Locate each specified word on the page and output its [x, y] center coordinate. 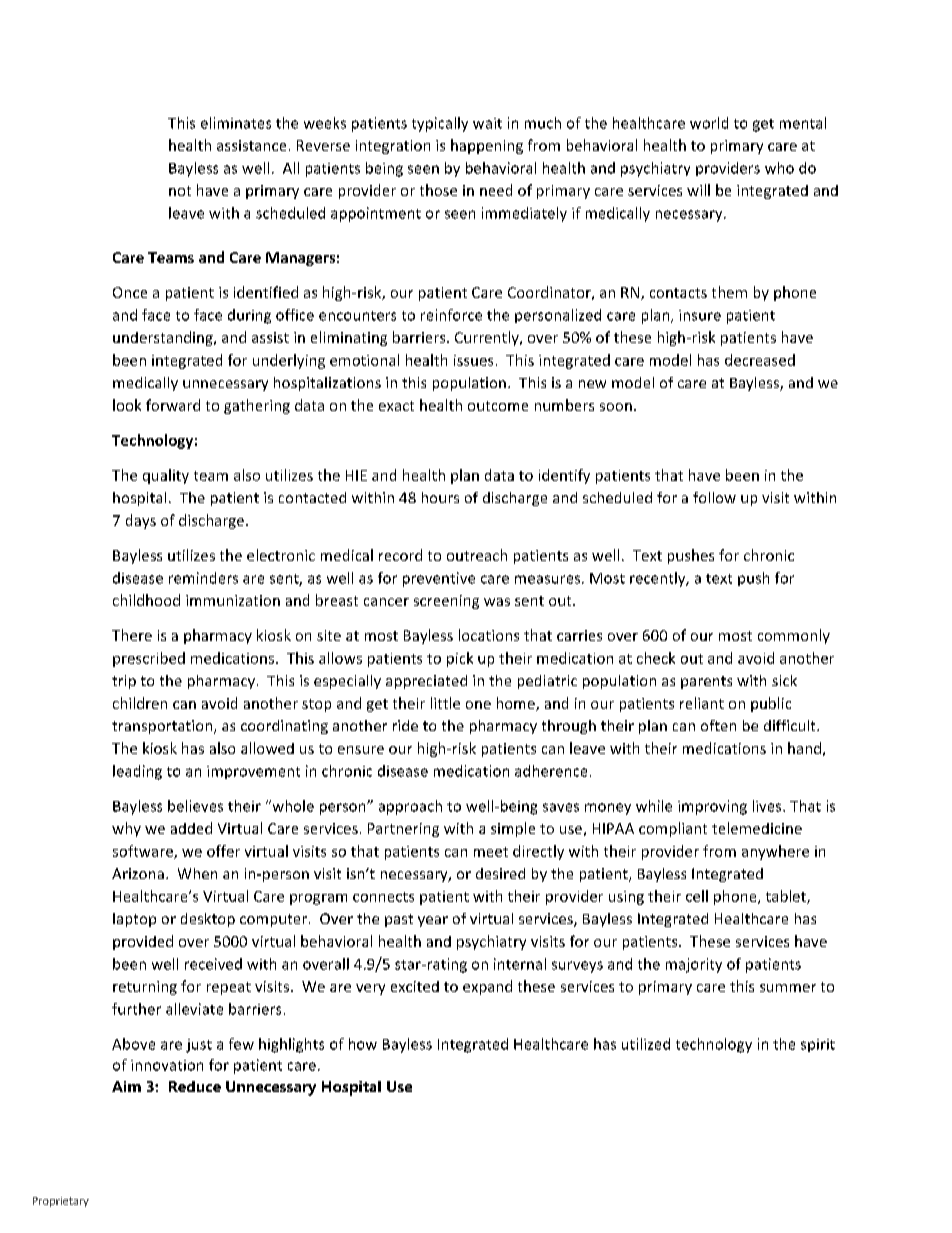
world [709, 123]
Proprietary [61, 1202]
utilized [646, 1044]
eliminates [236, 123]
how [363, 1044]
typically [440, 124]
